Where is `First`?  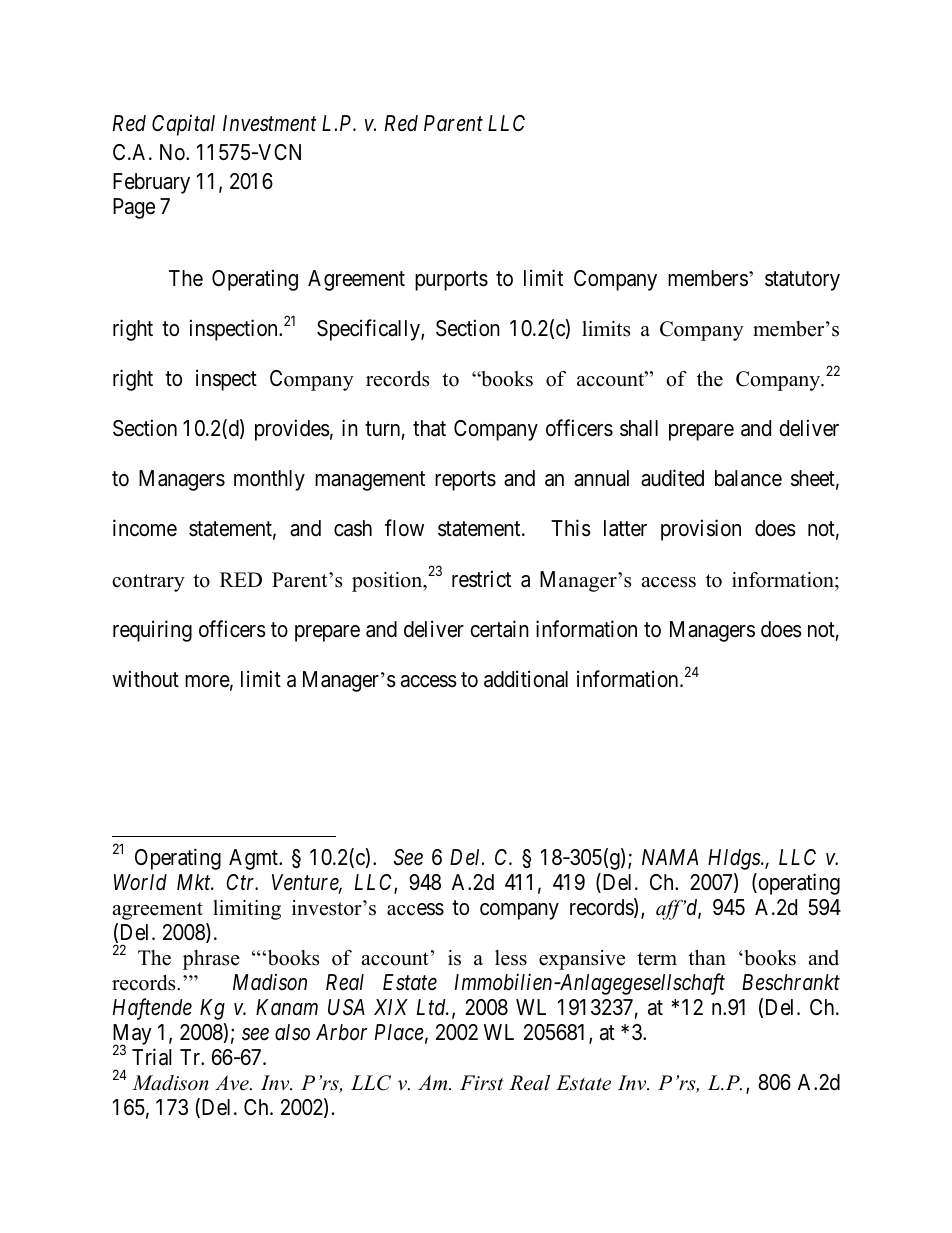 First is located at coordinates (481, 1083).
